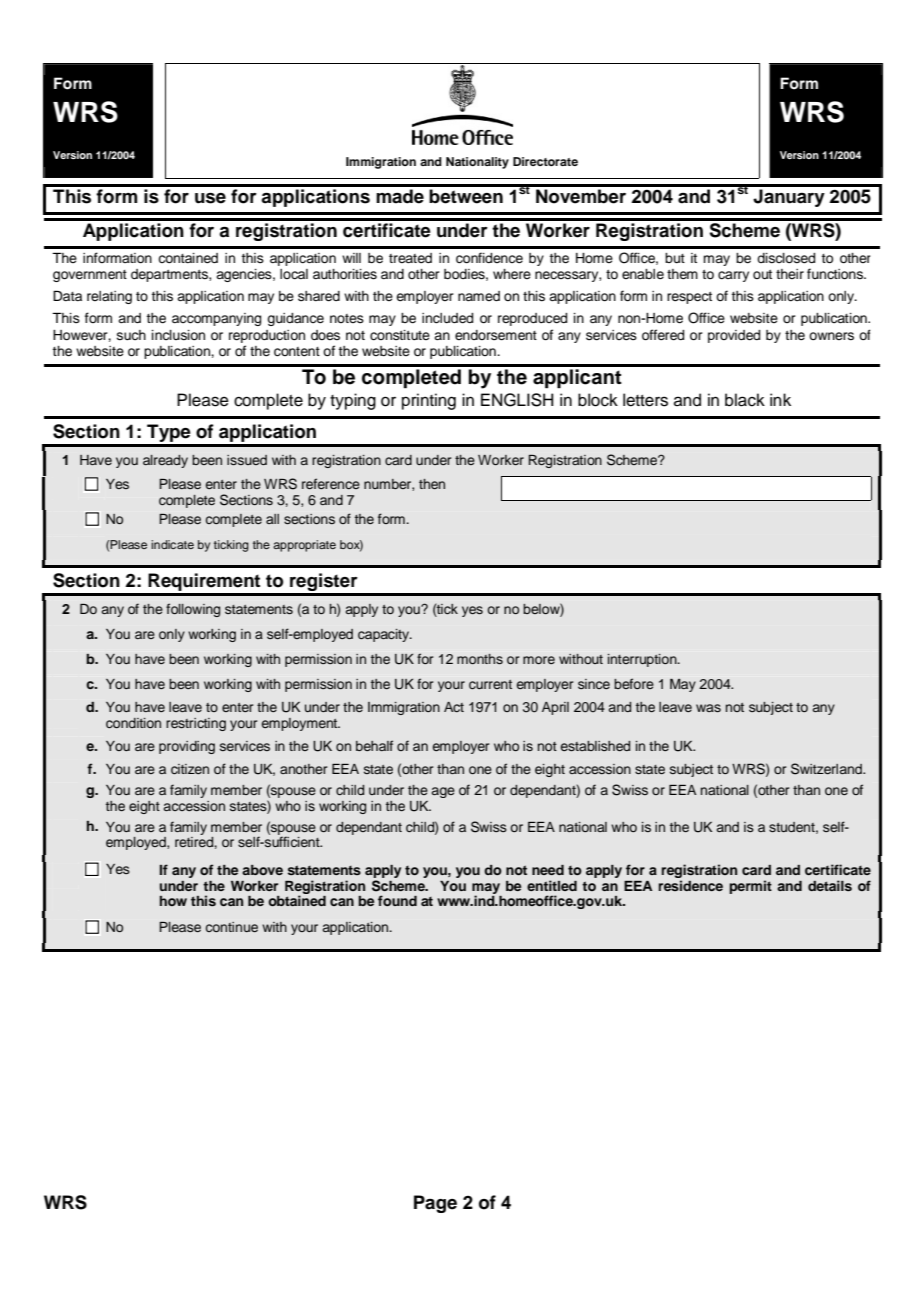 This document has height=1307, width=924. What do you see at coordinates (786, 258) in the document?
I see `disclosed` at bounding box center [786, 258].
